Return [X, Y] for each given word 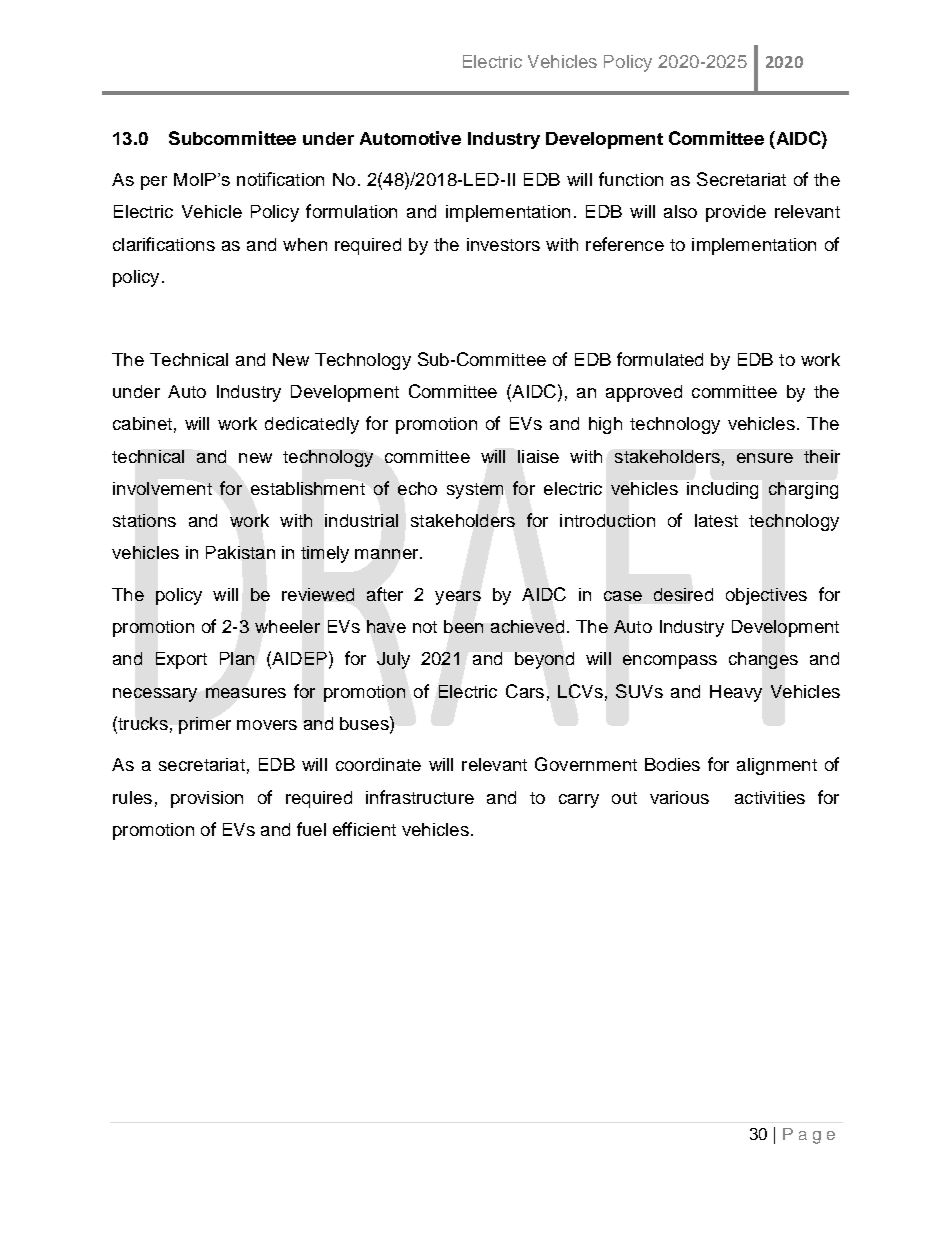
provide [736, 213]
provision [207, 799]
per [154, 183]
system [475, 491]
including [722, 490]
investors [503, 244]
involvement [162, 488]
